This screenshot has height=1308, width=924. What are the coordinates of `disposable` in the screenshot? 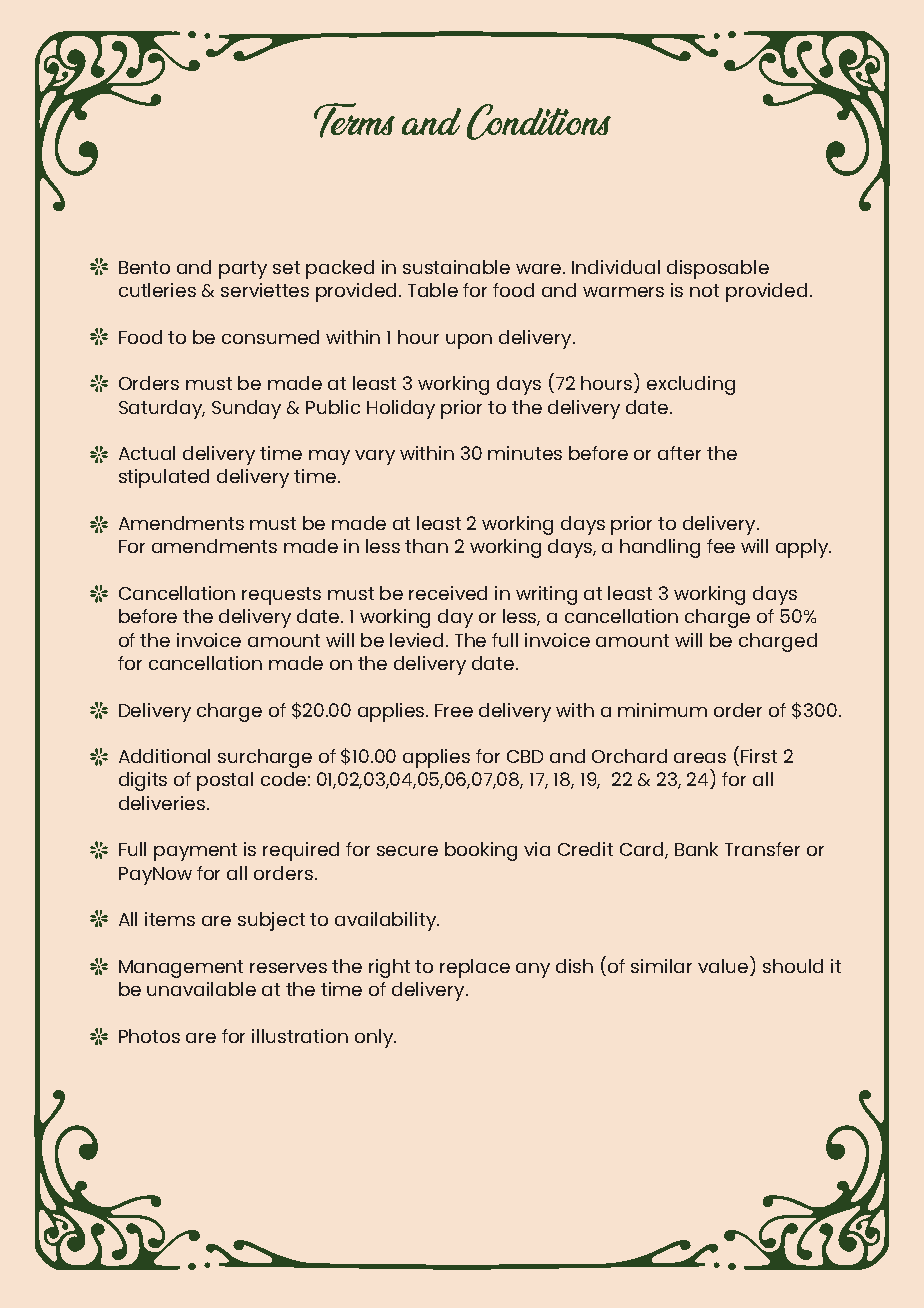 It's located at (718, 269).
